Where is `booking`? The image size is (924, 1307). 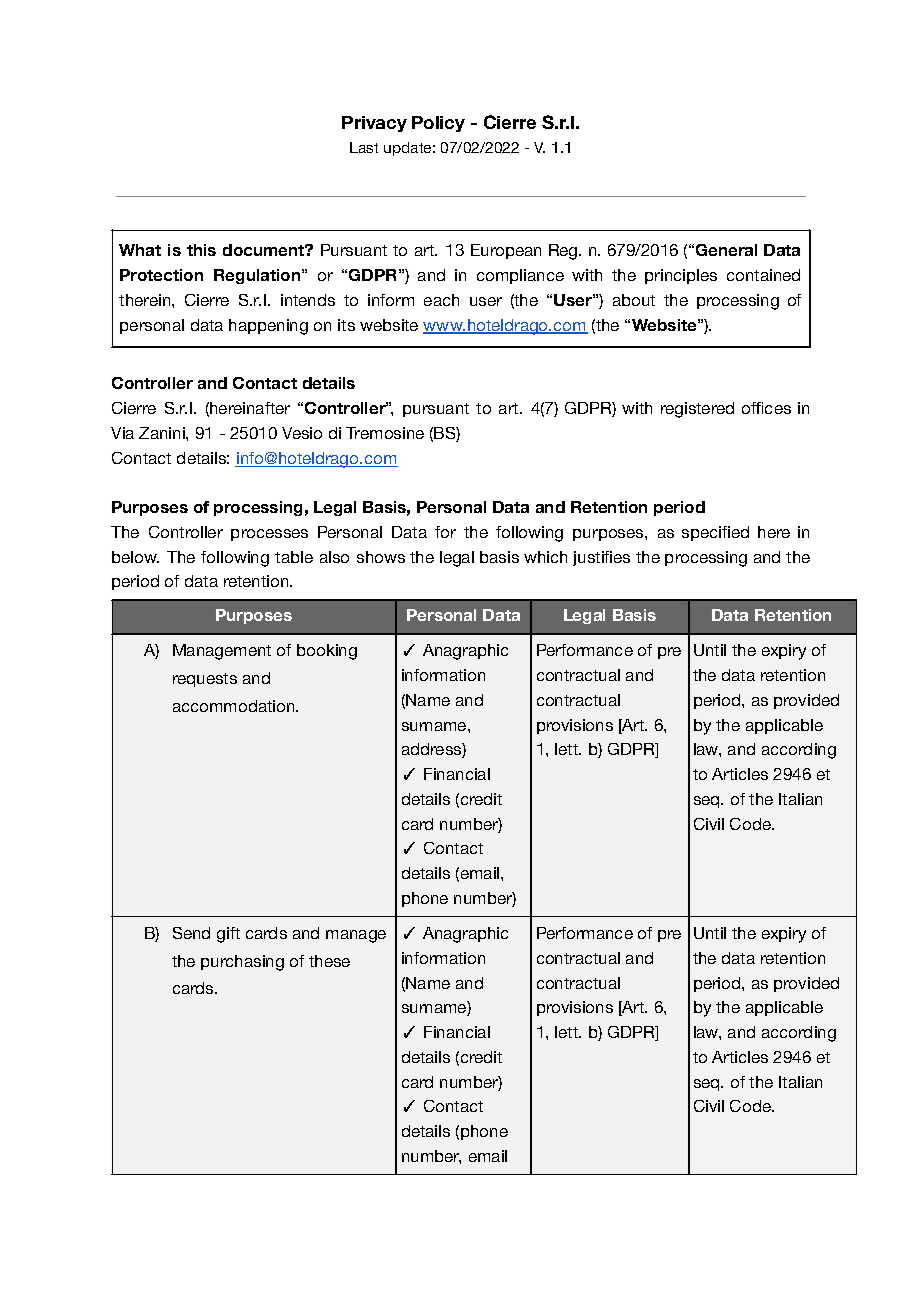 booking is located at coordinates (327, 652).
